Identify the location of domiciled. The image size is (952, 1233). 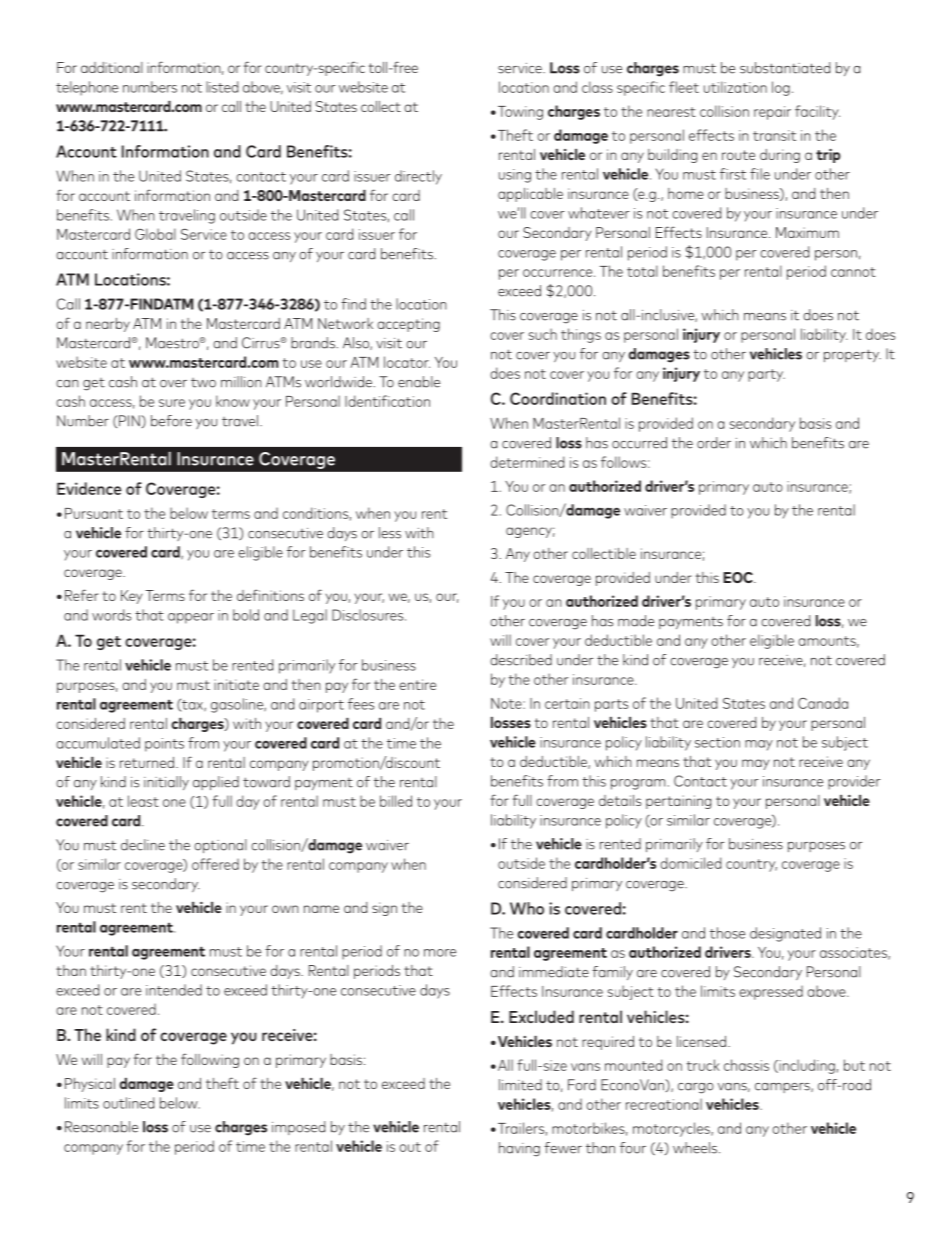
(690, 863).
